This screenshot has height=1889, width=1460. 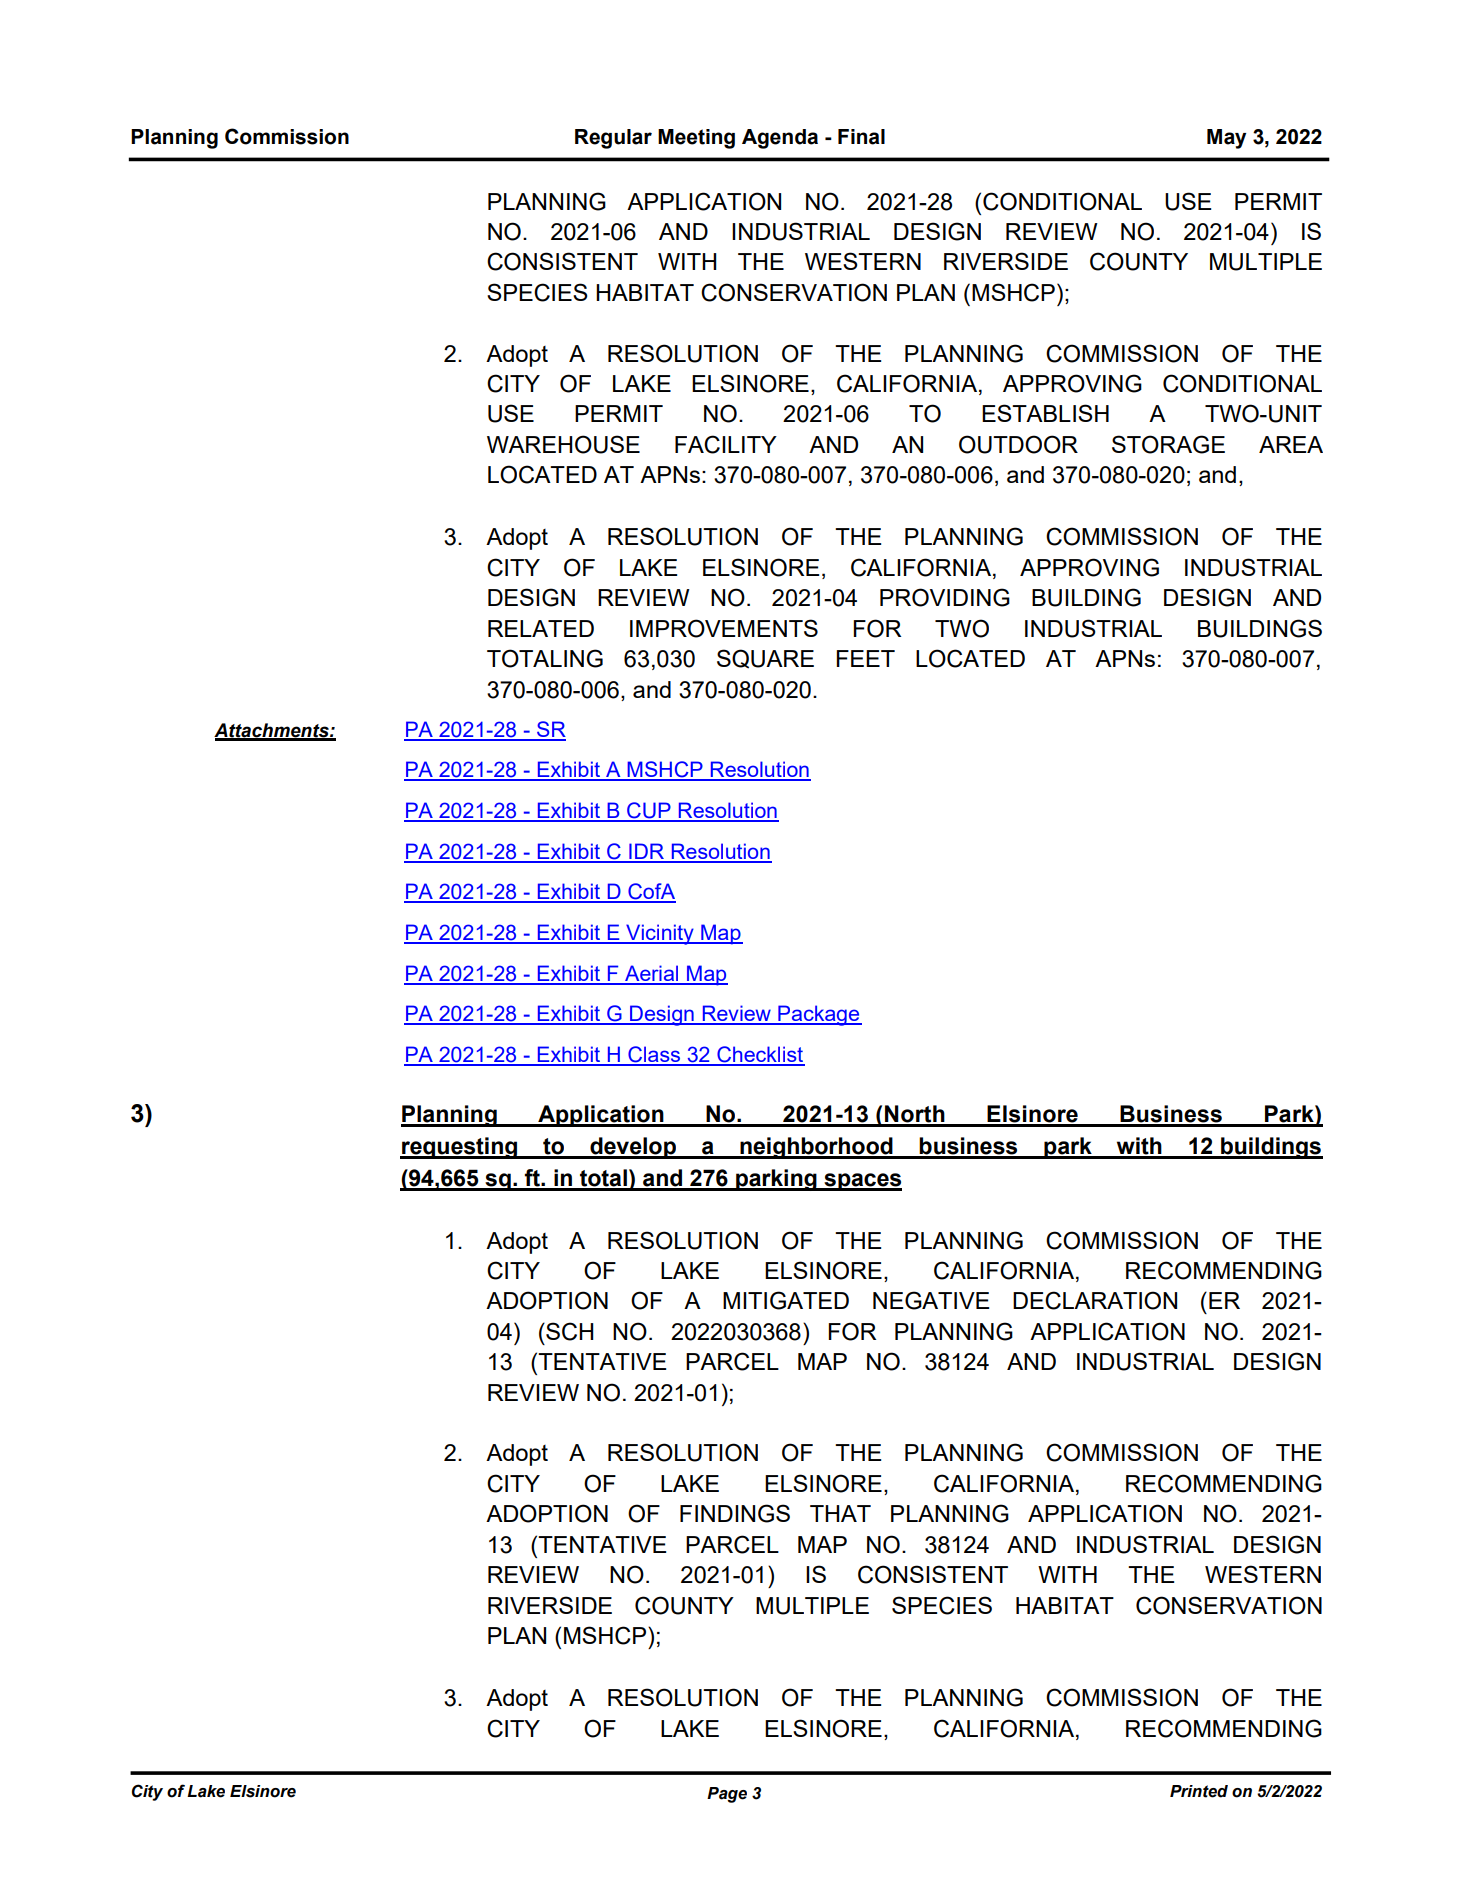 I want to click on SCH, so click(x=569, y=1331).
